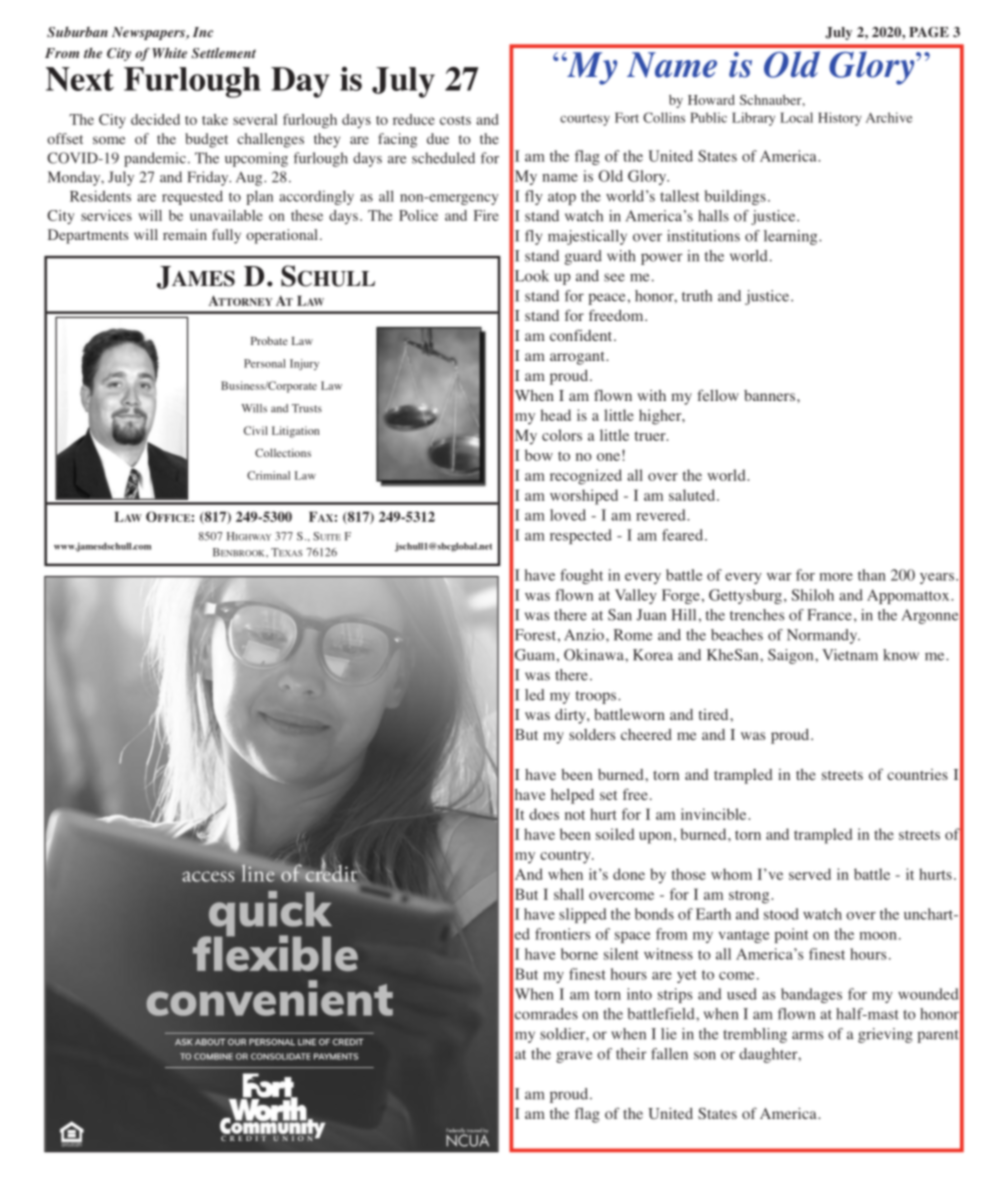  Describe the element at coordinates (807, 1035) in the document. I see `arms` at that location.
